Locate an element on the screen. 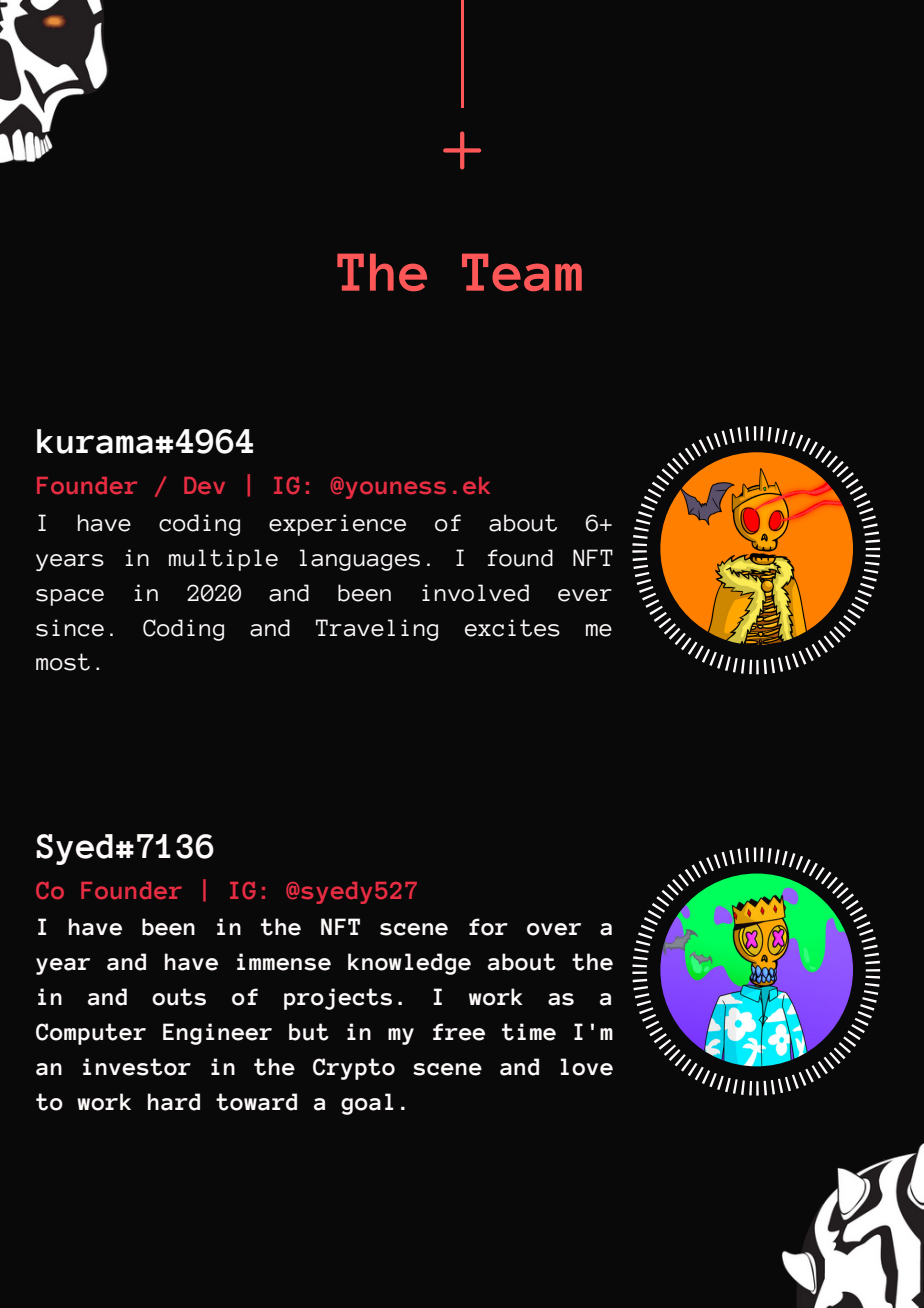 The width and height of the screenshot is (924, 1308). investor is located at coordinates (137, 1067).
